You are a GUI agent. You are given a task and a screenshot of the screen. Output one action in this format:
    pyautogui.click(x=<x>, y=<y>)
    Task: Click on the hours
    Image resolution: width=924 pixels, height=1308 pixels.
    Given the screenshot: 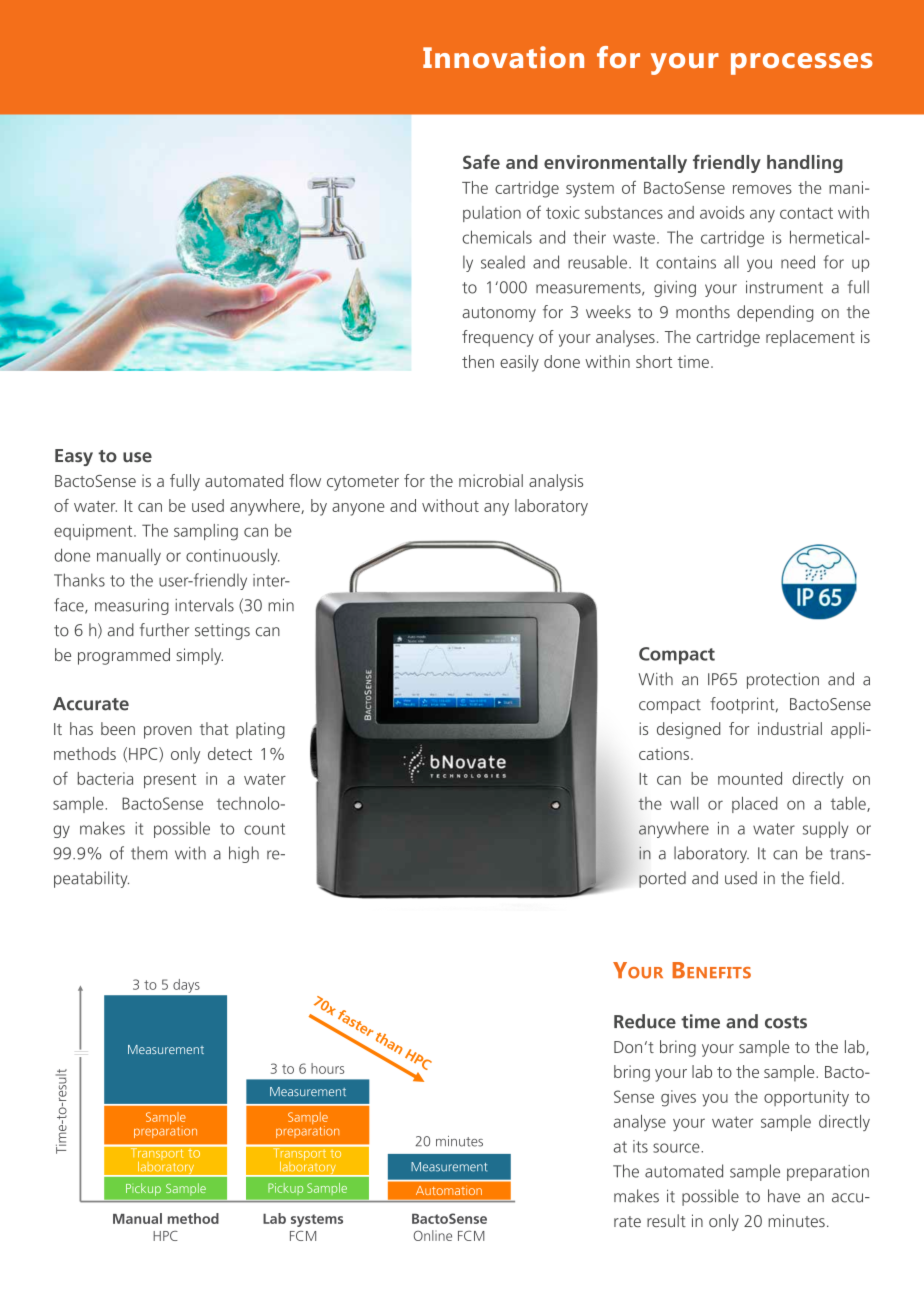 What is the action you would take?
    pyautogui.click(x=327, y=1068)
